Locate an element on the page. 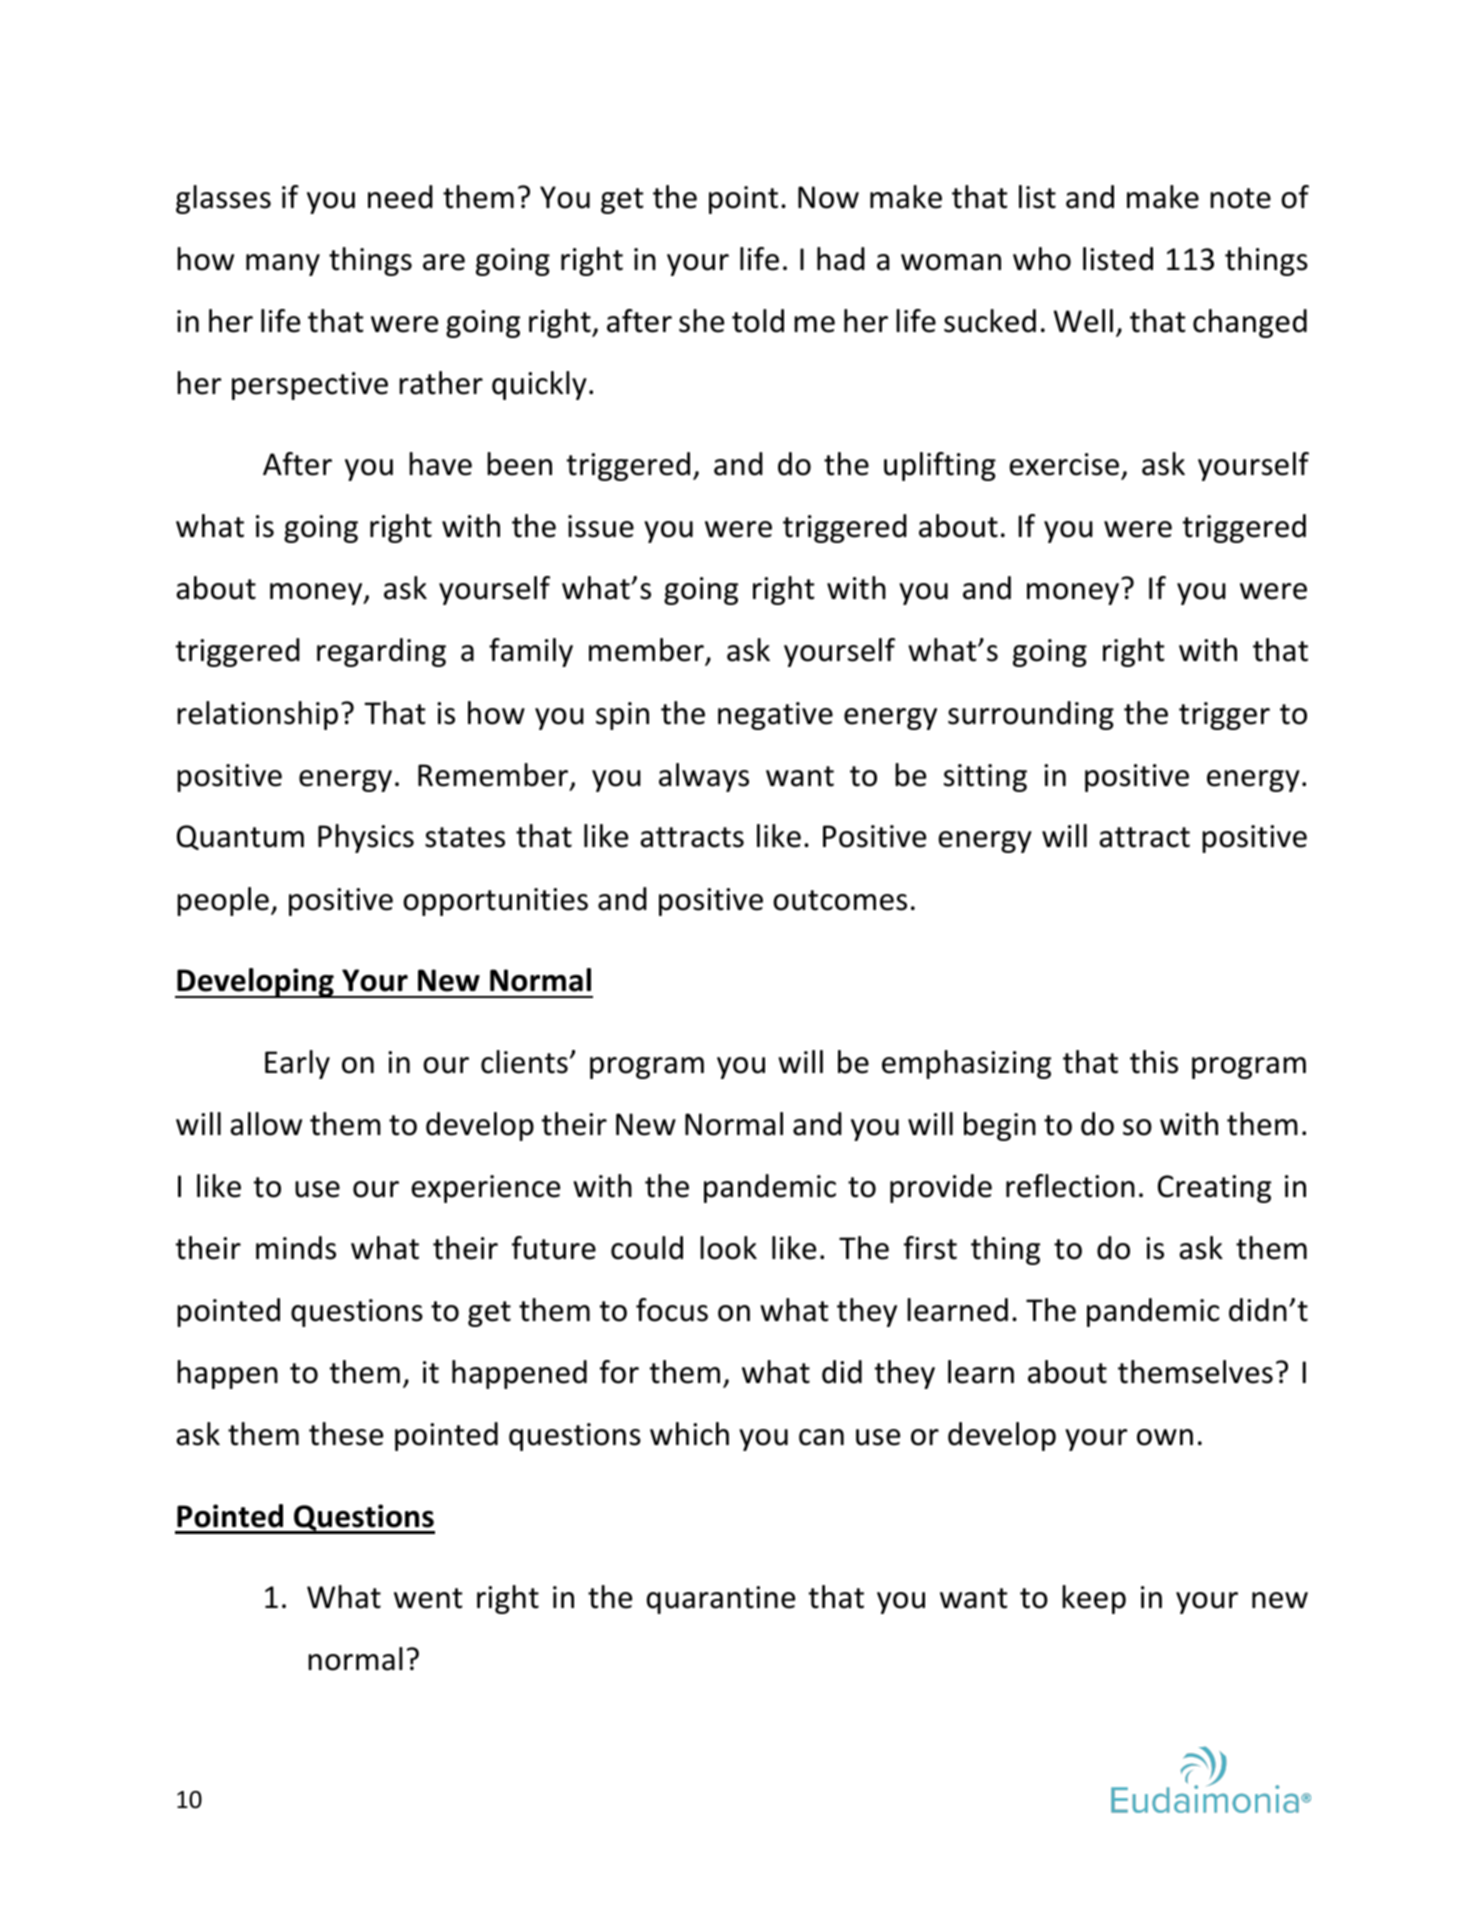 The image size is (1482, 1918). surrounding is located at coordinates (1031, 715).
